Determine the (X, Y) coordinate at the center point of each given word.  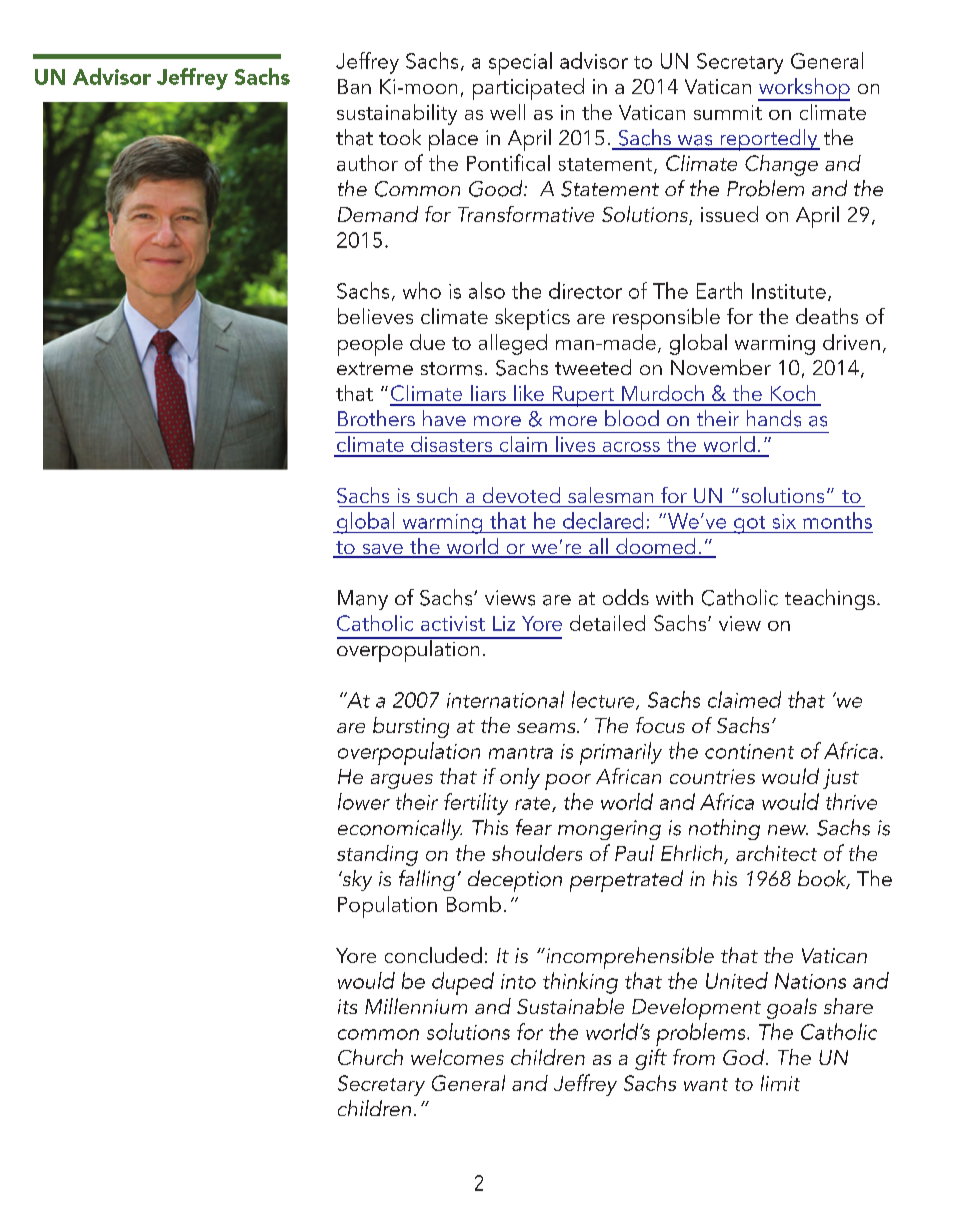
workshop (804, 89)
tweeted (593, 367)
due (427, 342)
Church (370, 1057)
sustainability (397, 114)
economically (400, 829)
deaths (827, 316)
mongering (609, 830)
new (788, 830)
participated (528, 89)
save (382, 550)
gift (651, 1059)
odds (626, 597)
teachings (830, 599)
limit (780, 1083)
